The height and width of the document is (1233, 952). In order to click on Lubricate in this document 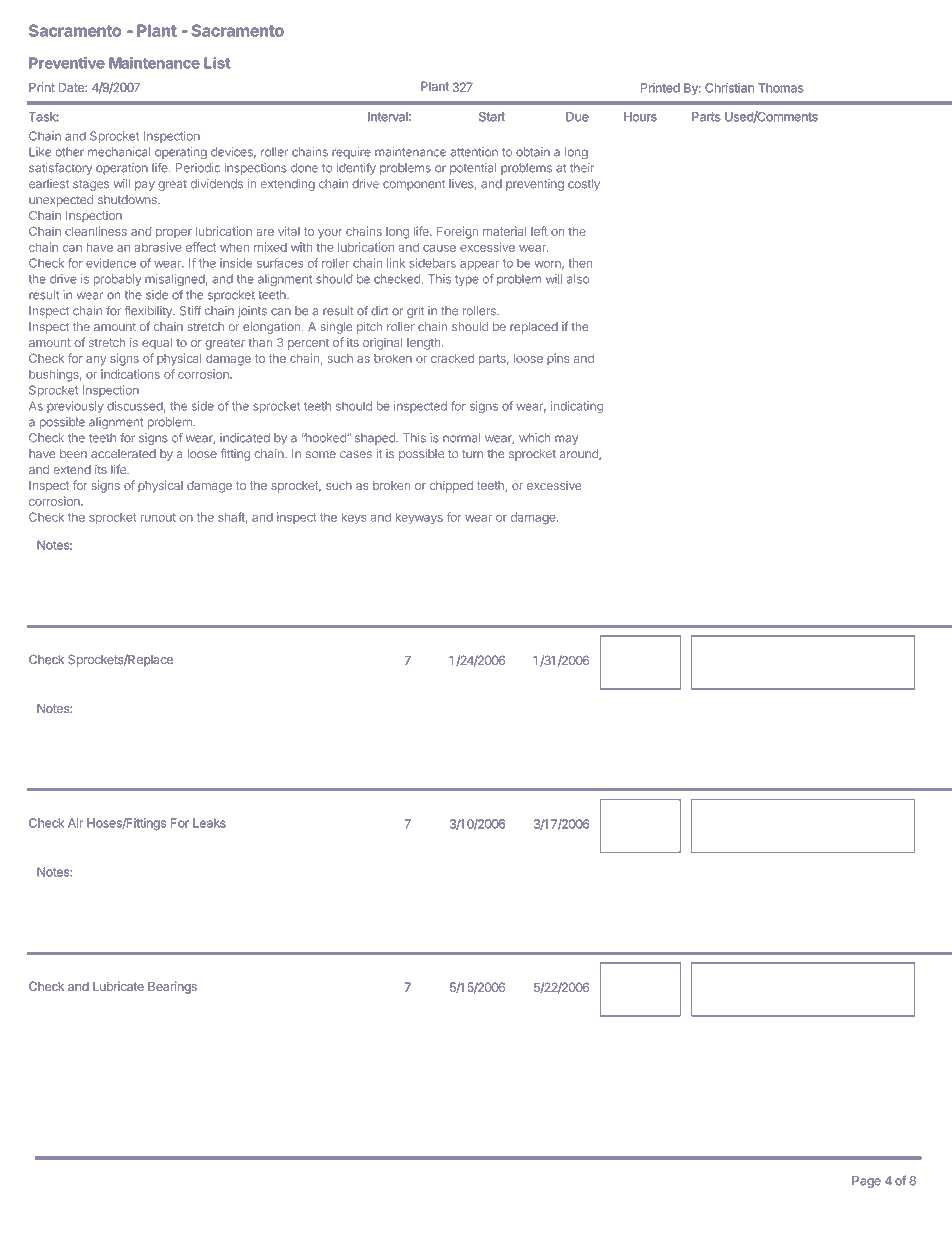, I will do `click(118, 986)`.
